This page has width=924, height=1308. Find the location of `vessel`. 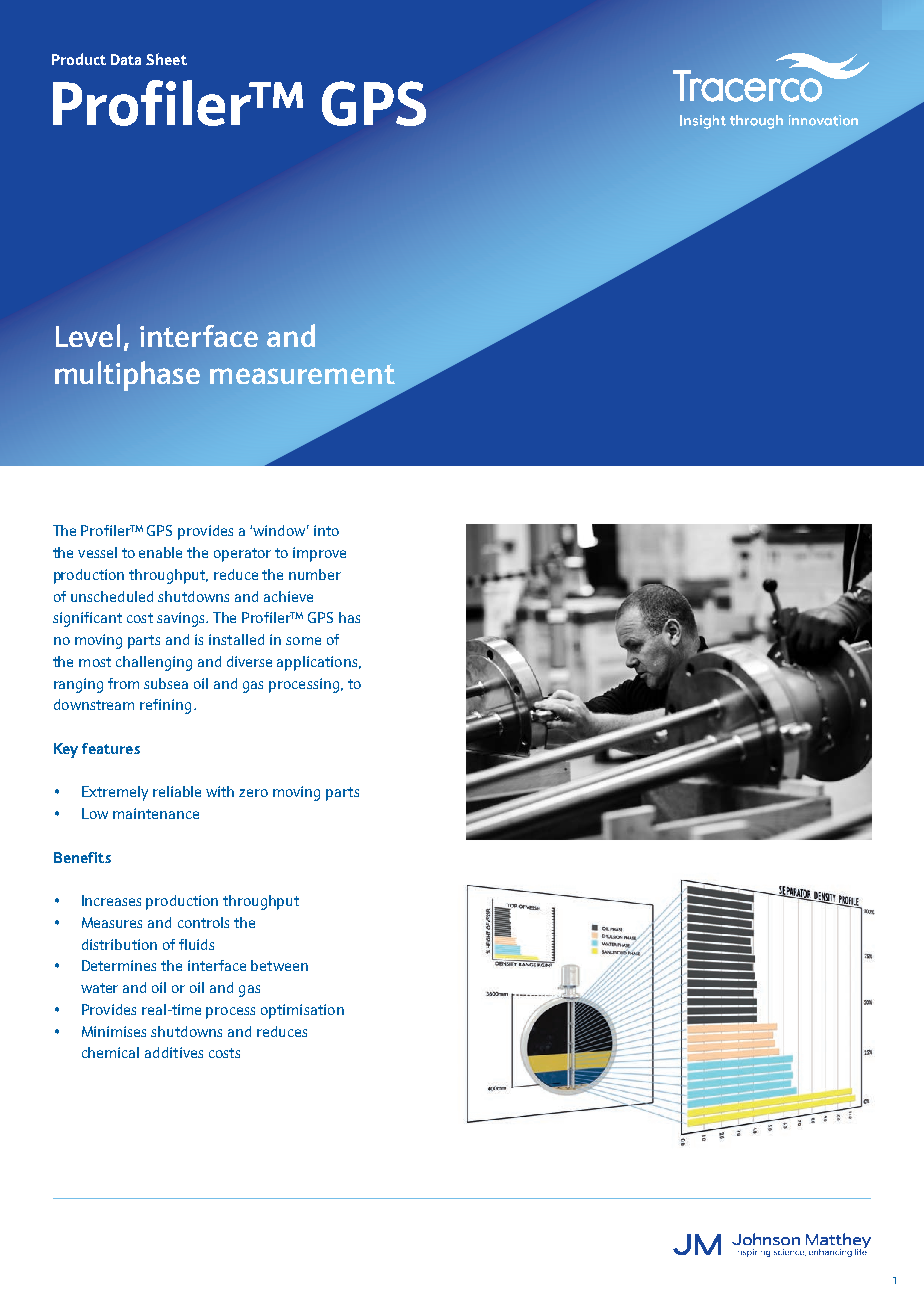

vessel is located at coordinates (97, 552).
